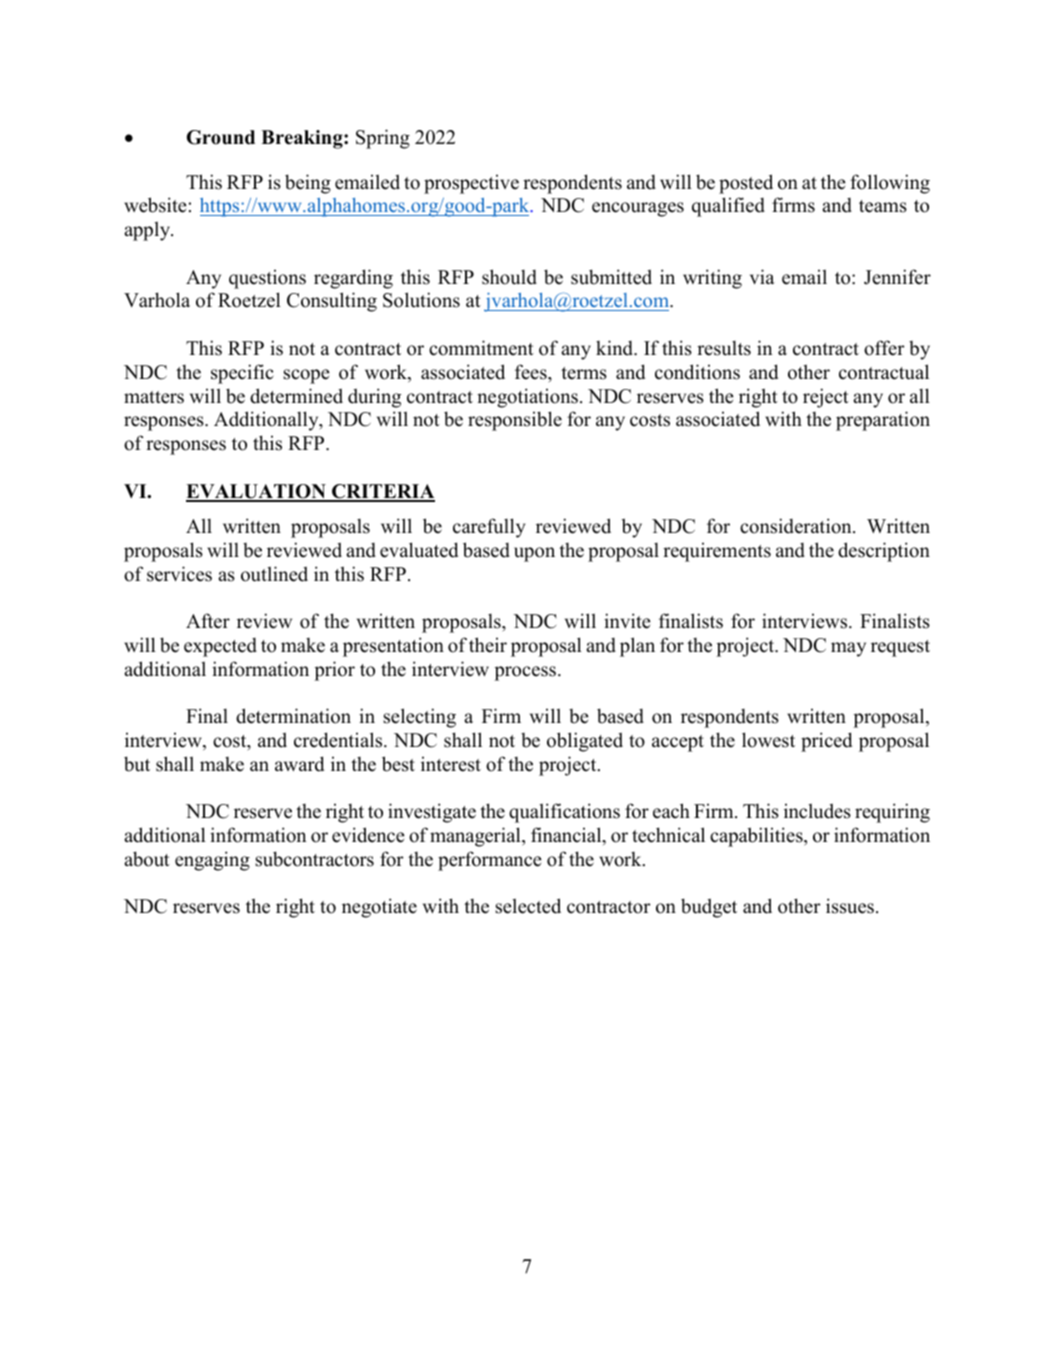 This screenshot has width=1054, height=1364. I want to click on priced, so click(826, 742).
